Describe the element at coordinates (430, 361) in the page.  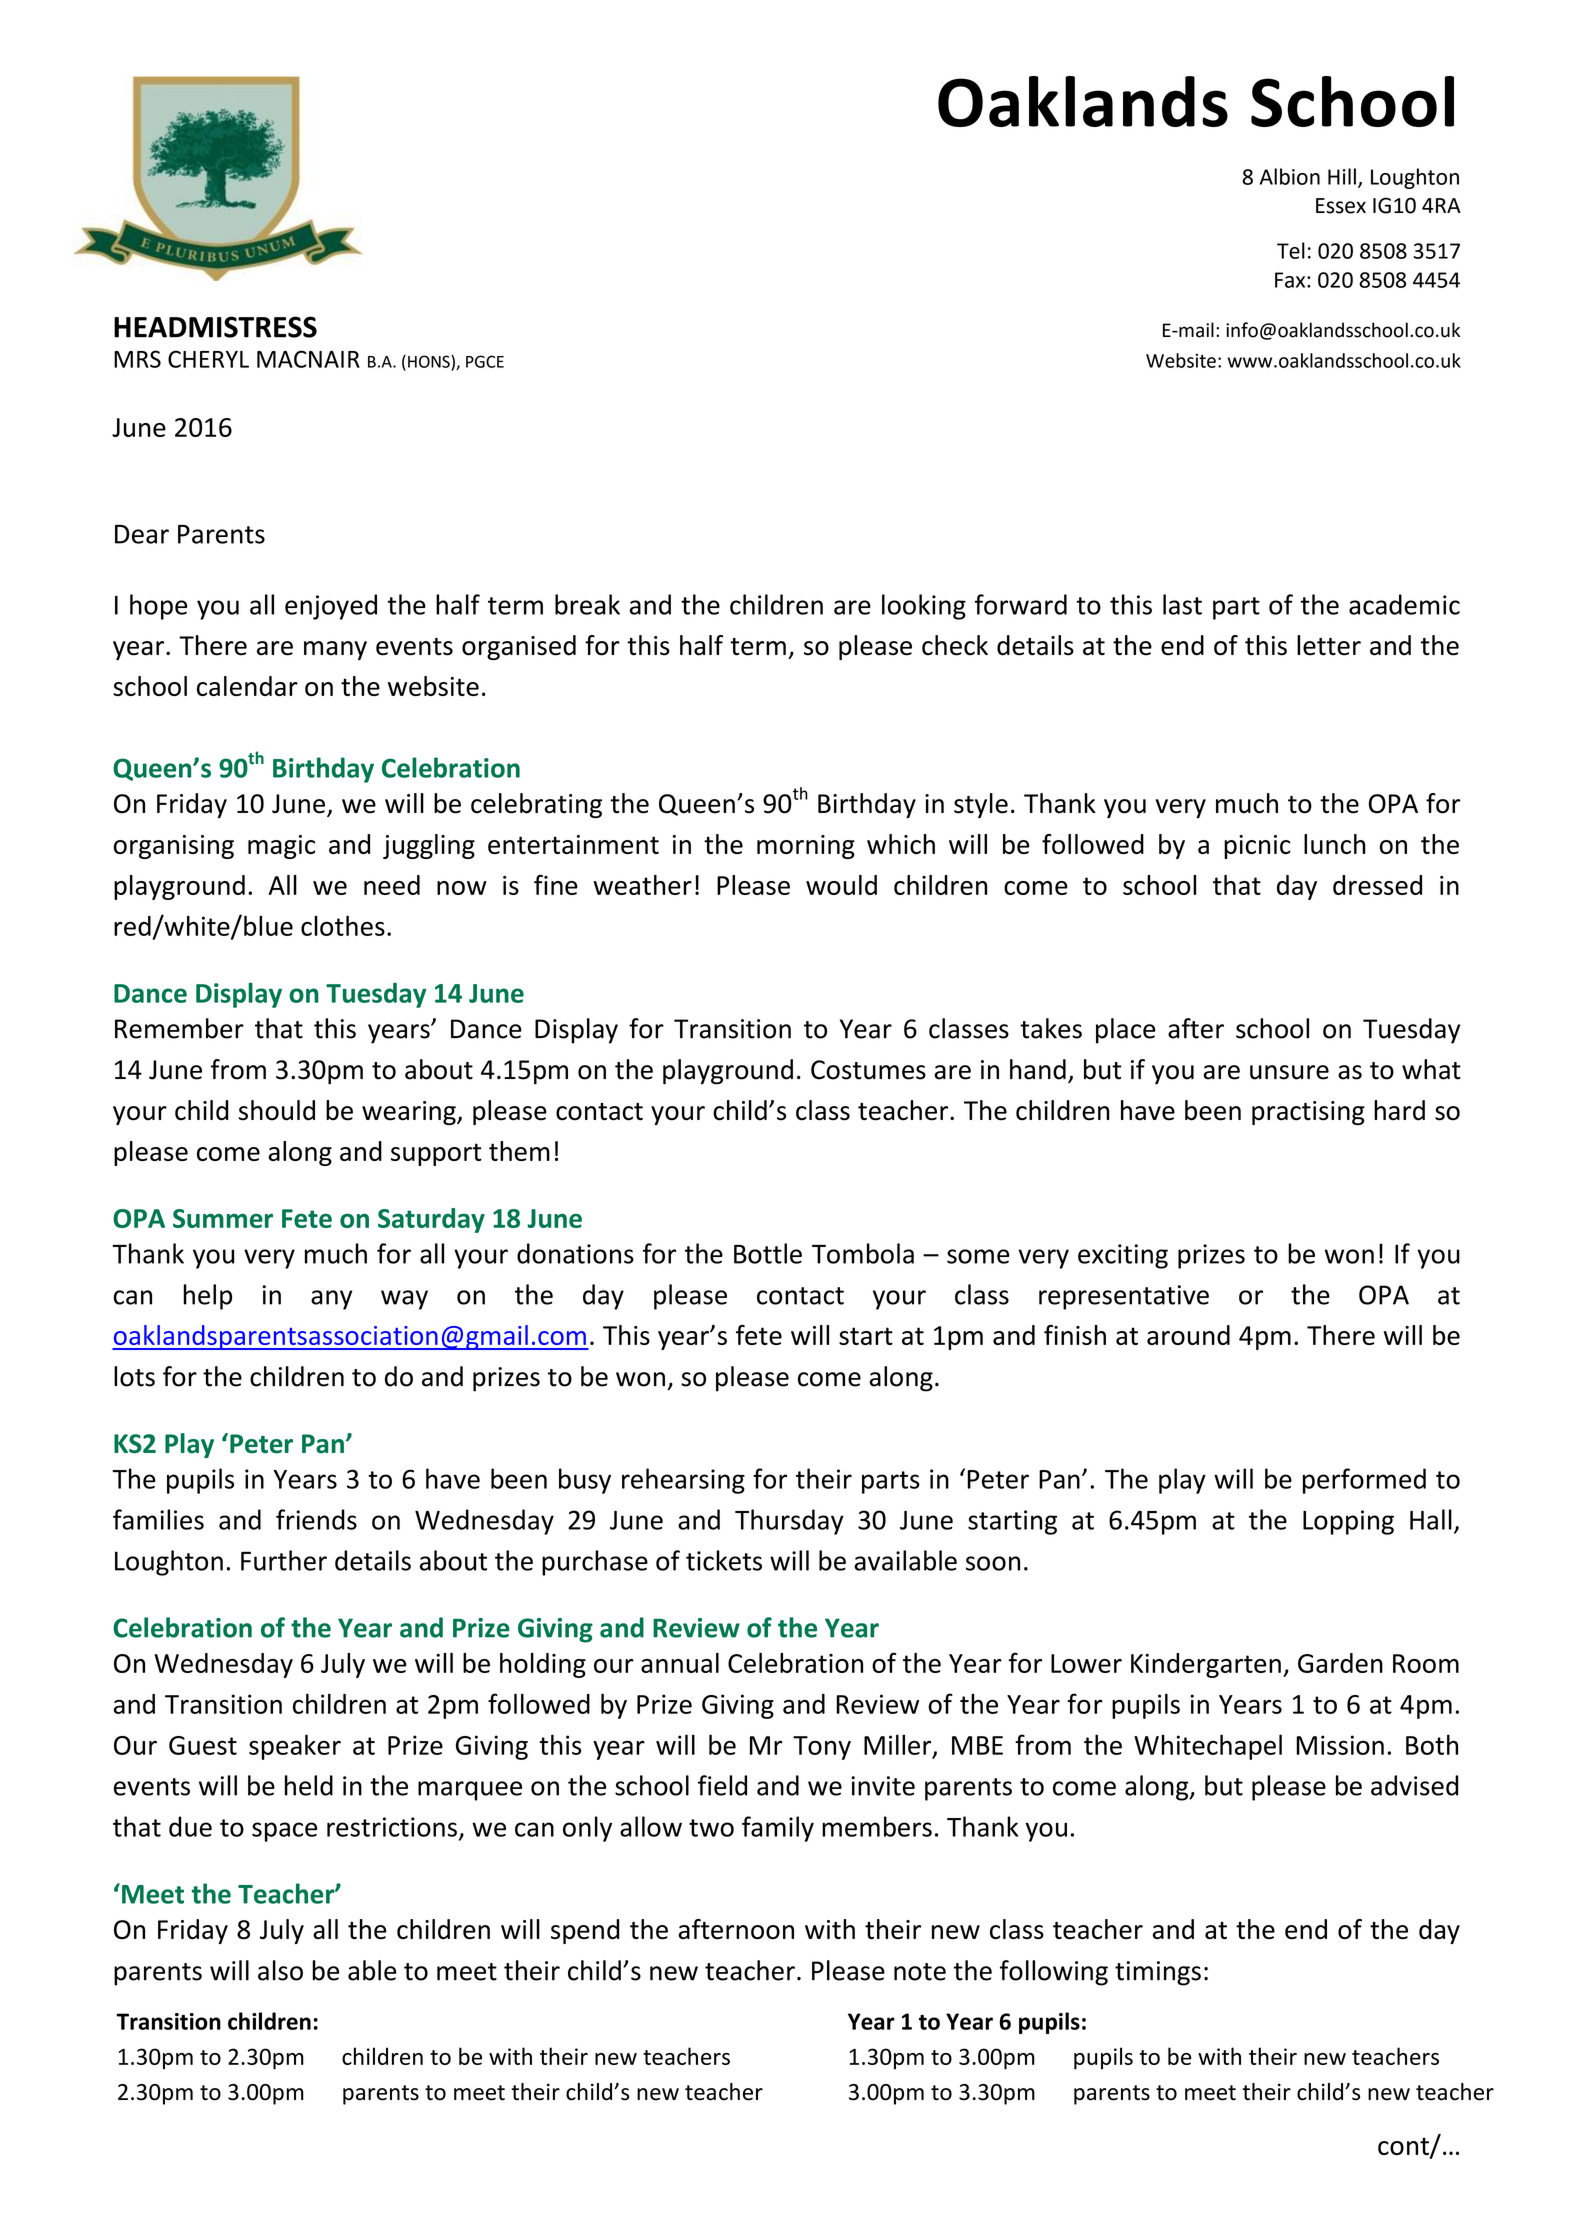
I see `HONS` at that location.
